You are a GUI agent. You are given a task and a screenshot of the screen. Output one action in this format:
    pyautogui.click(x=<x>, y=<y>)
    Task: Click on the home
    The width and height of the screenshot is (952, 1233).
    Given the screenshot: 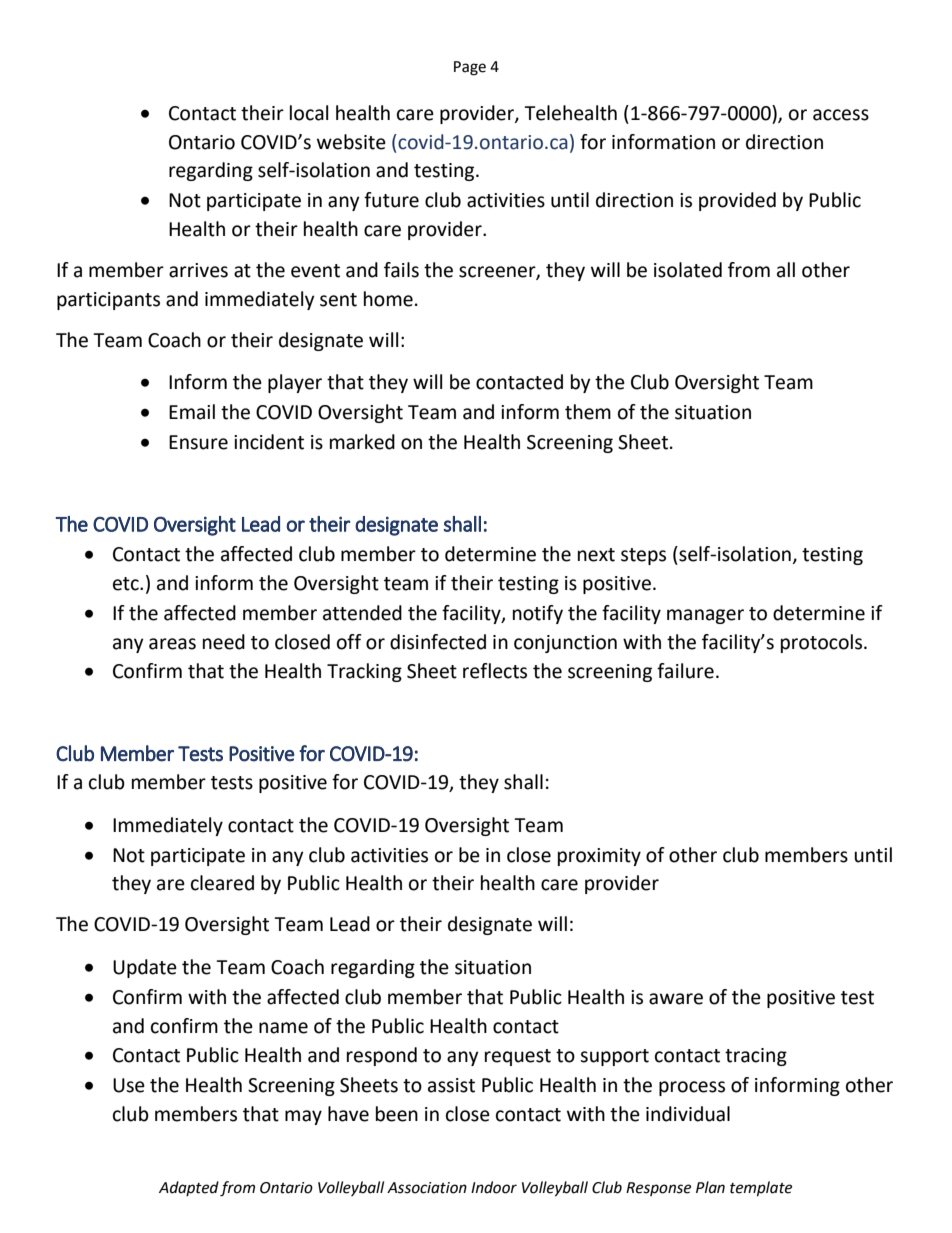 What is the action you would take?
    pyautogui.click(x=388, y=299)
